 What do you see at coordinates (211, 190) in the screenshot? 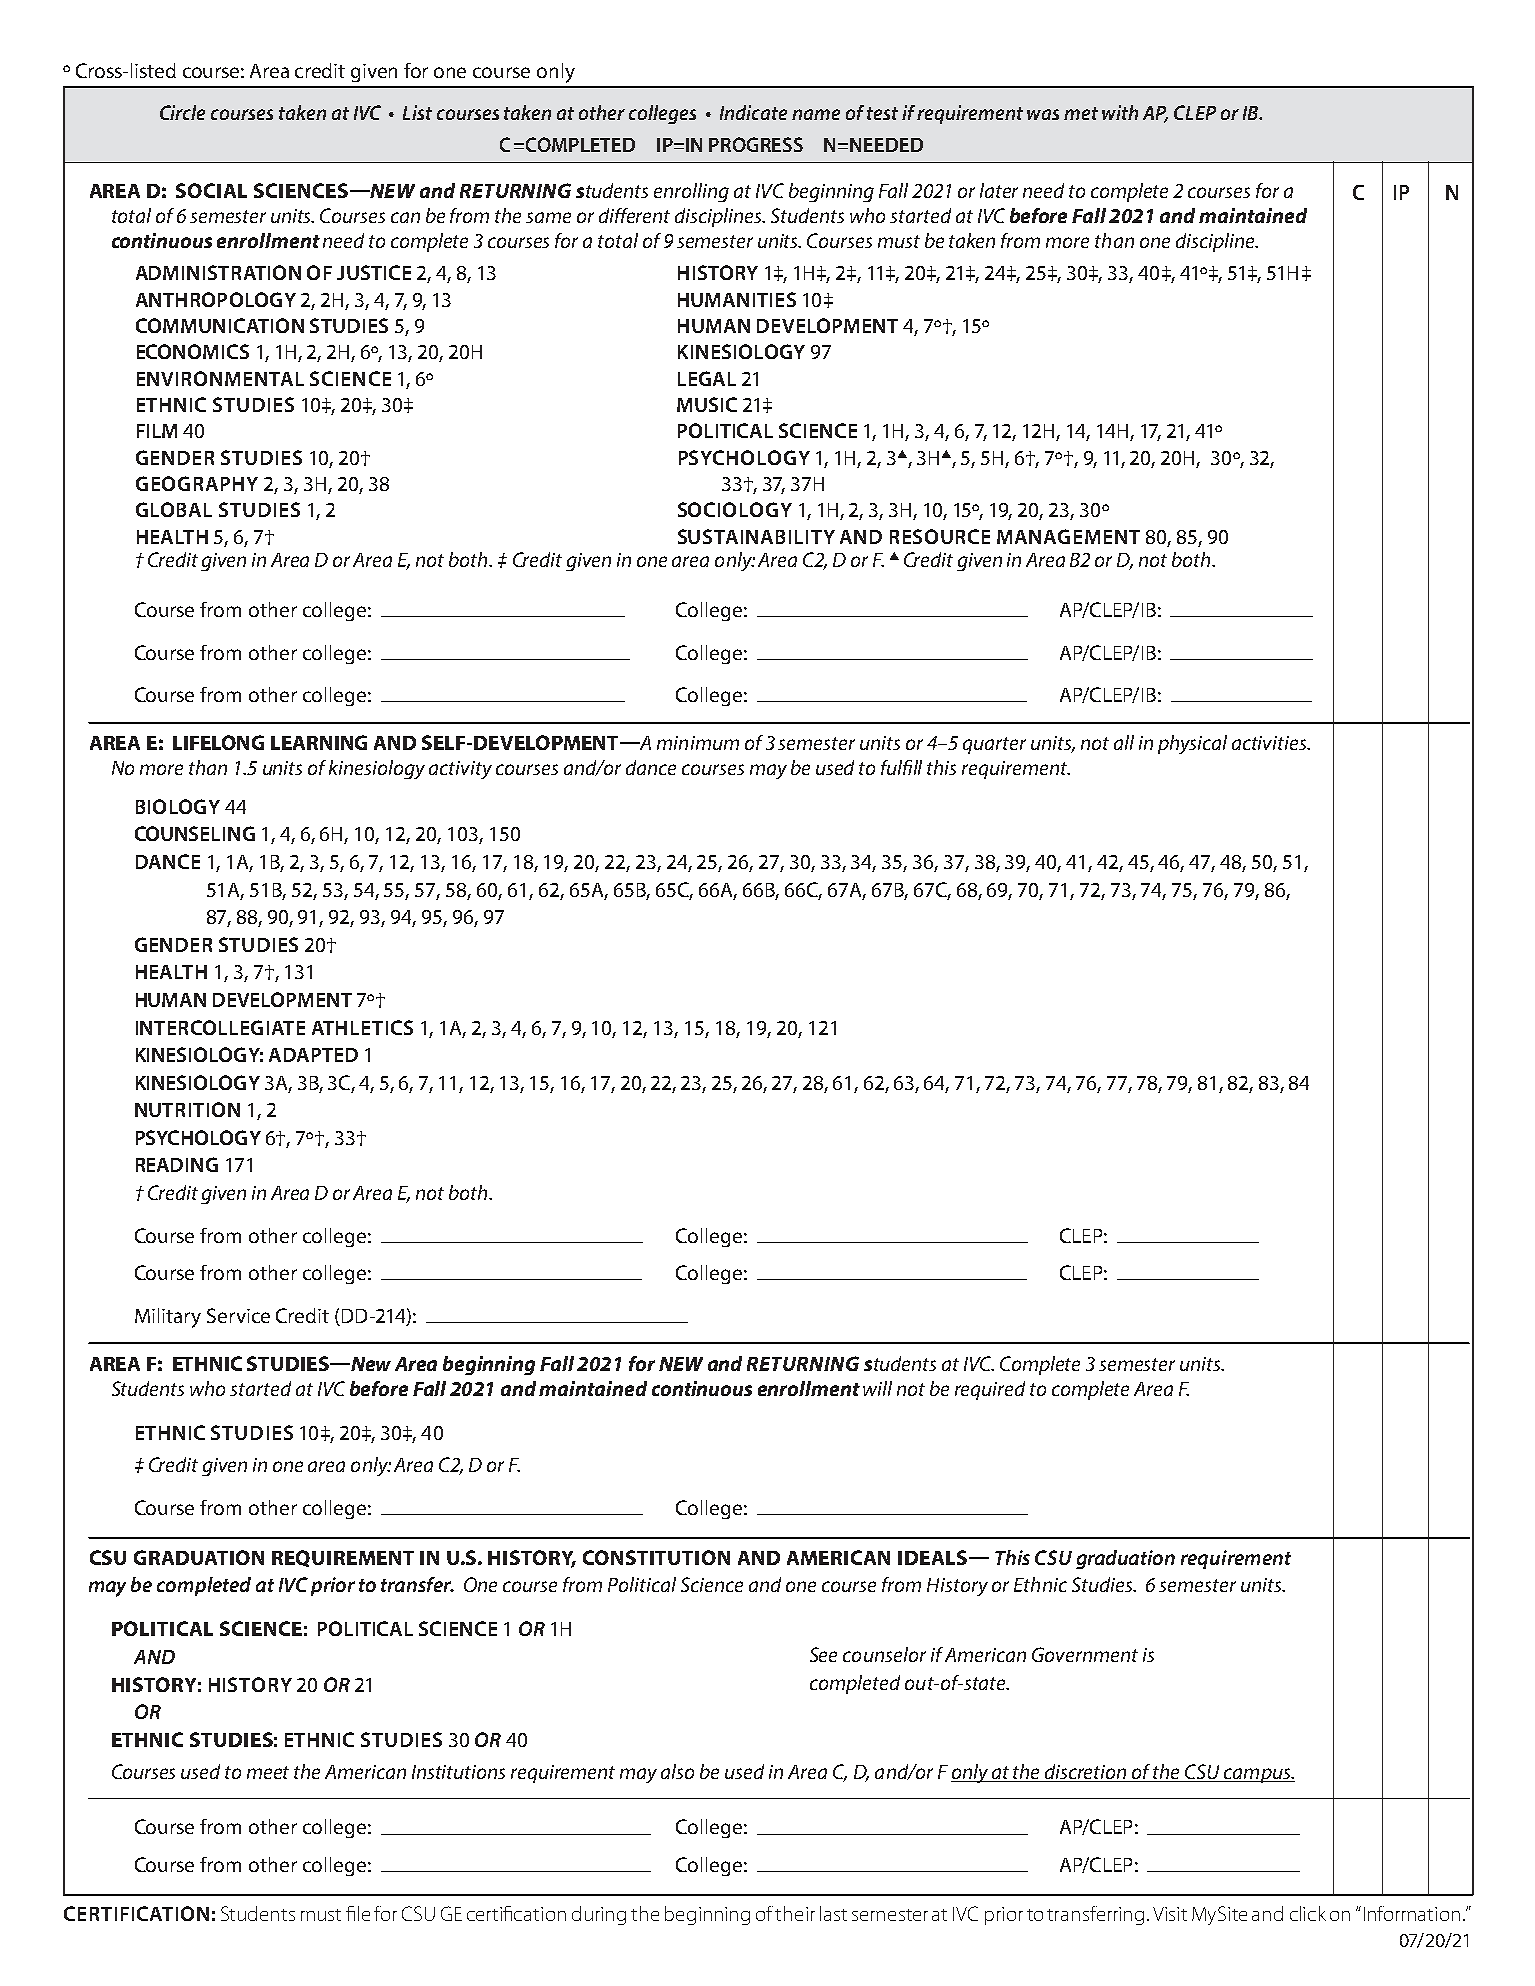
I see `SOCIAL` at bounding box center [211, 190].
